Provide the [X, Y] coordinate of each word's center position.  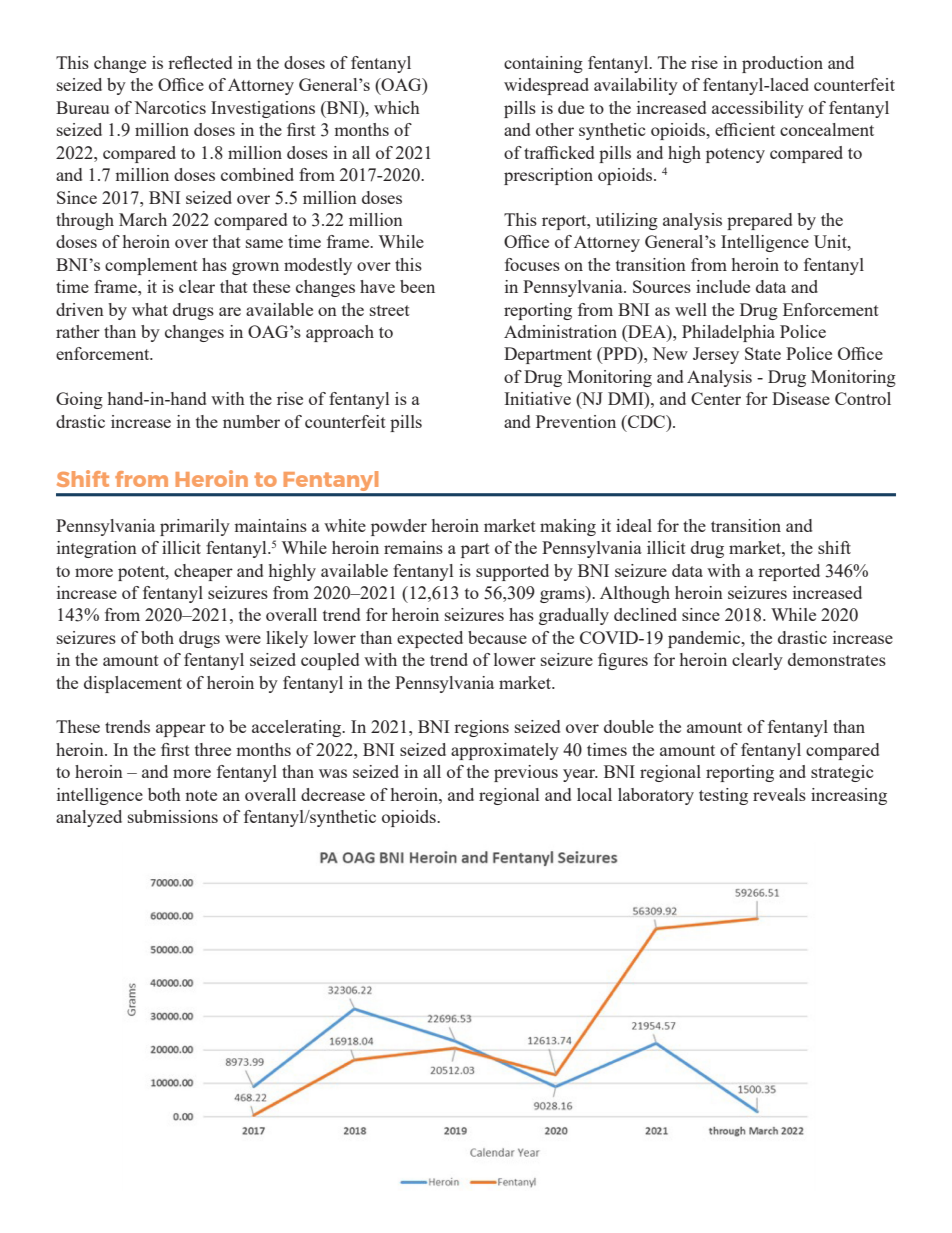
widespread [546, 86]
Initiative [537, 398]
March [143, 219]
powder [399, 527]
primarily [195, 527]
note [201, 795]
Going [79, 400]
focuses [532, 264]
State [763, 353]
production [782, 64]
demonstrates [837, 659]
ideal [634, 525]
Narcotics [170, 107]
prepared [759, 221]
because [497, 637]
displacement [133, 684]
